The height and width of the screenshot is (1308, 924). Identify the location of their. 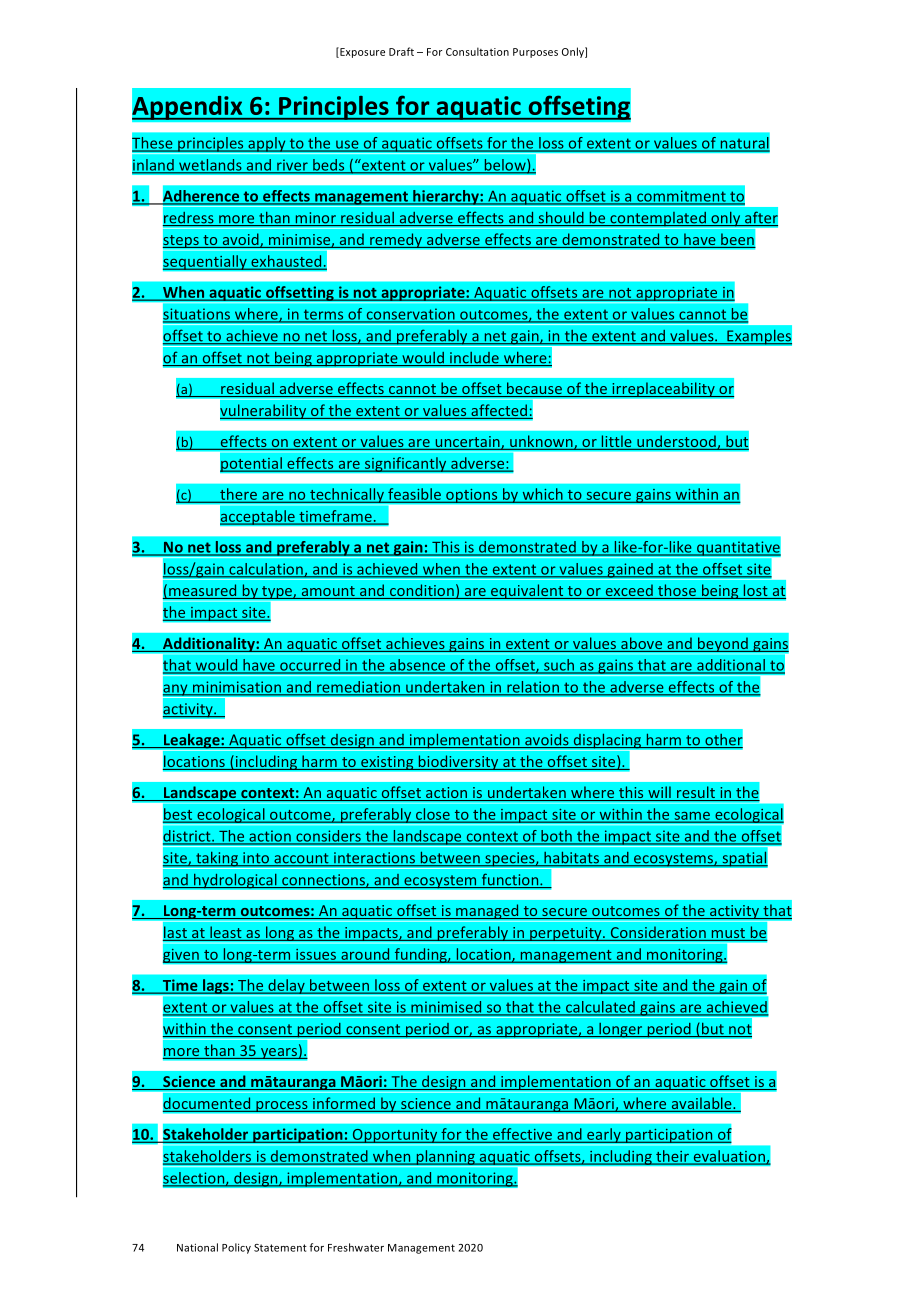
(672, 1157).
